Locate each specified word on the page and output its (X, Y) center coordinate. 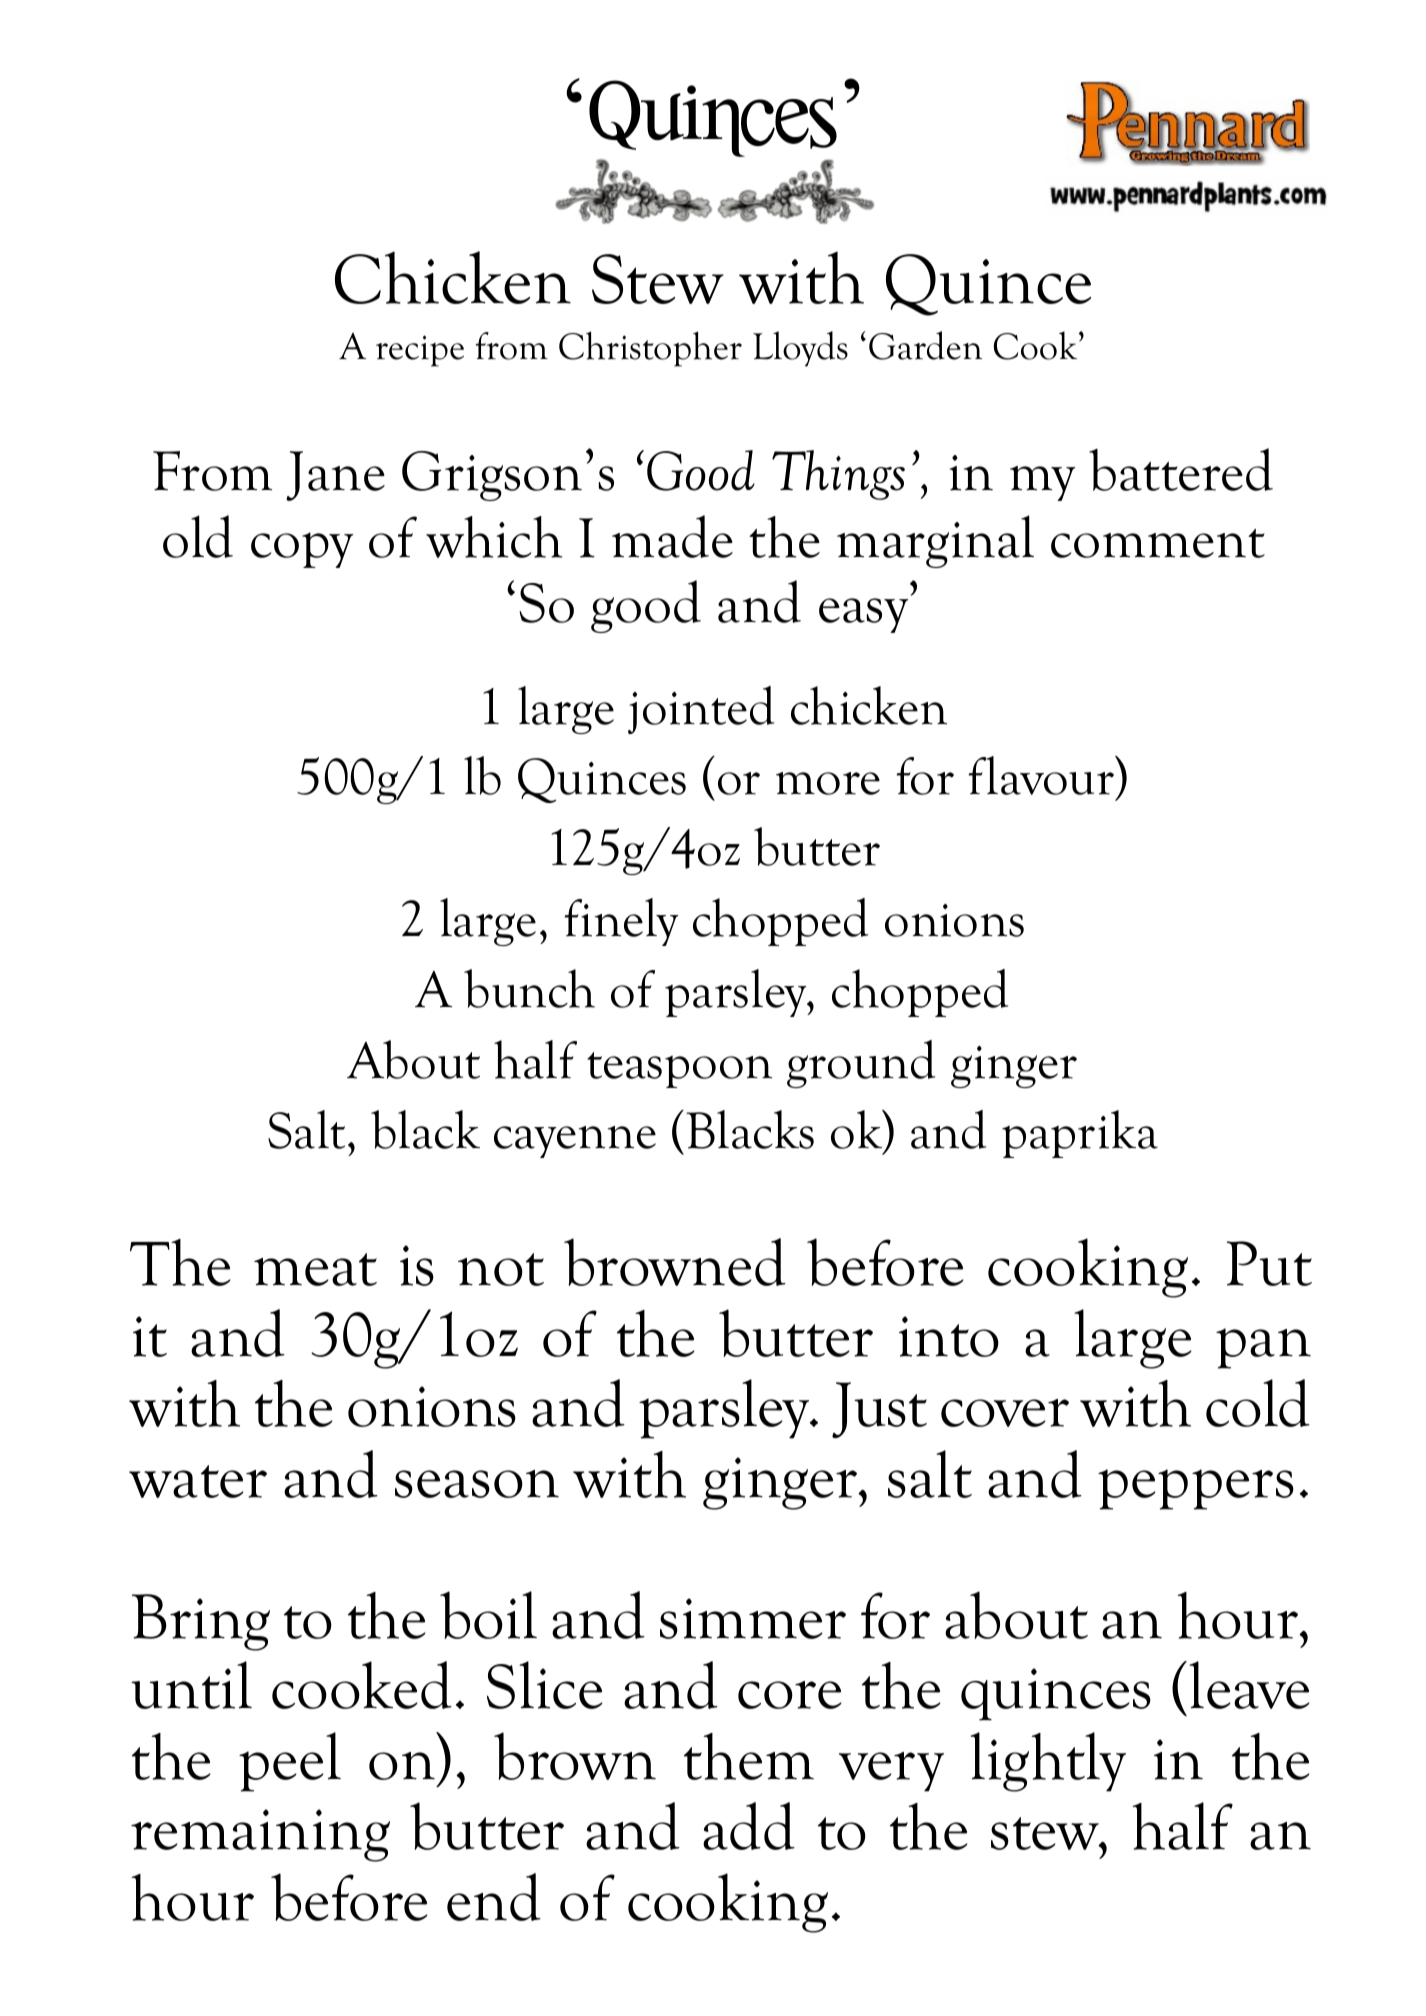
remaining (260, 1835)
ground (861, 1064)
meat (315, 1269)
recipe (420, 351)
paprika (1080, 1134)
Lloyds (800, 349)
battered (1181, 469)
